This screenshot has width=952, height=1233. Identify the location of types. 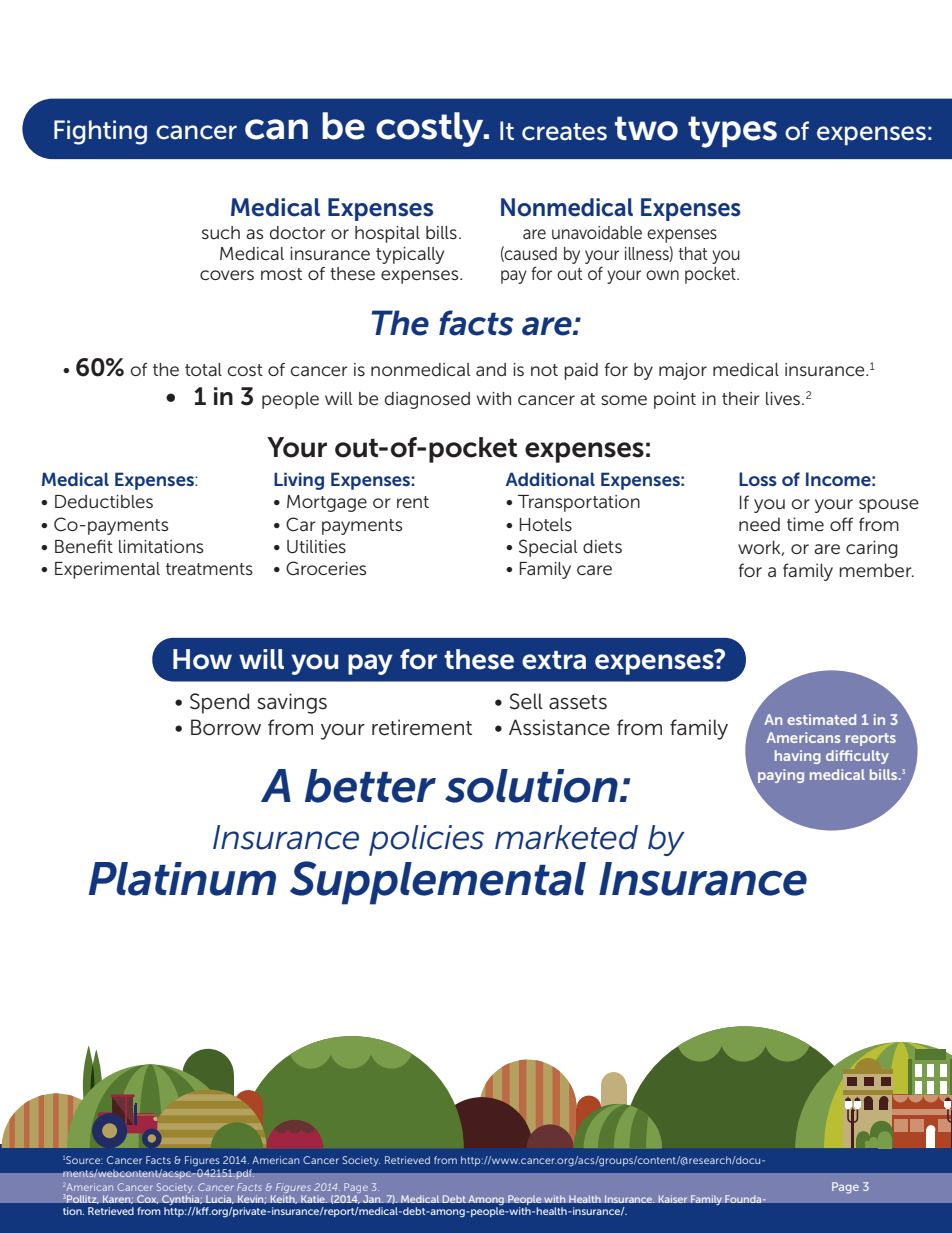
(732, 132).
